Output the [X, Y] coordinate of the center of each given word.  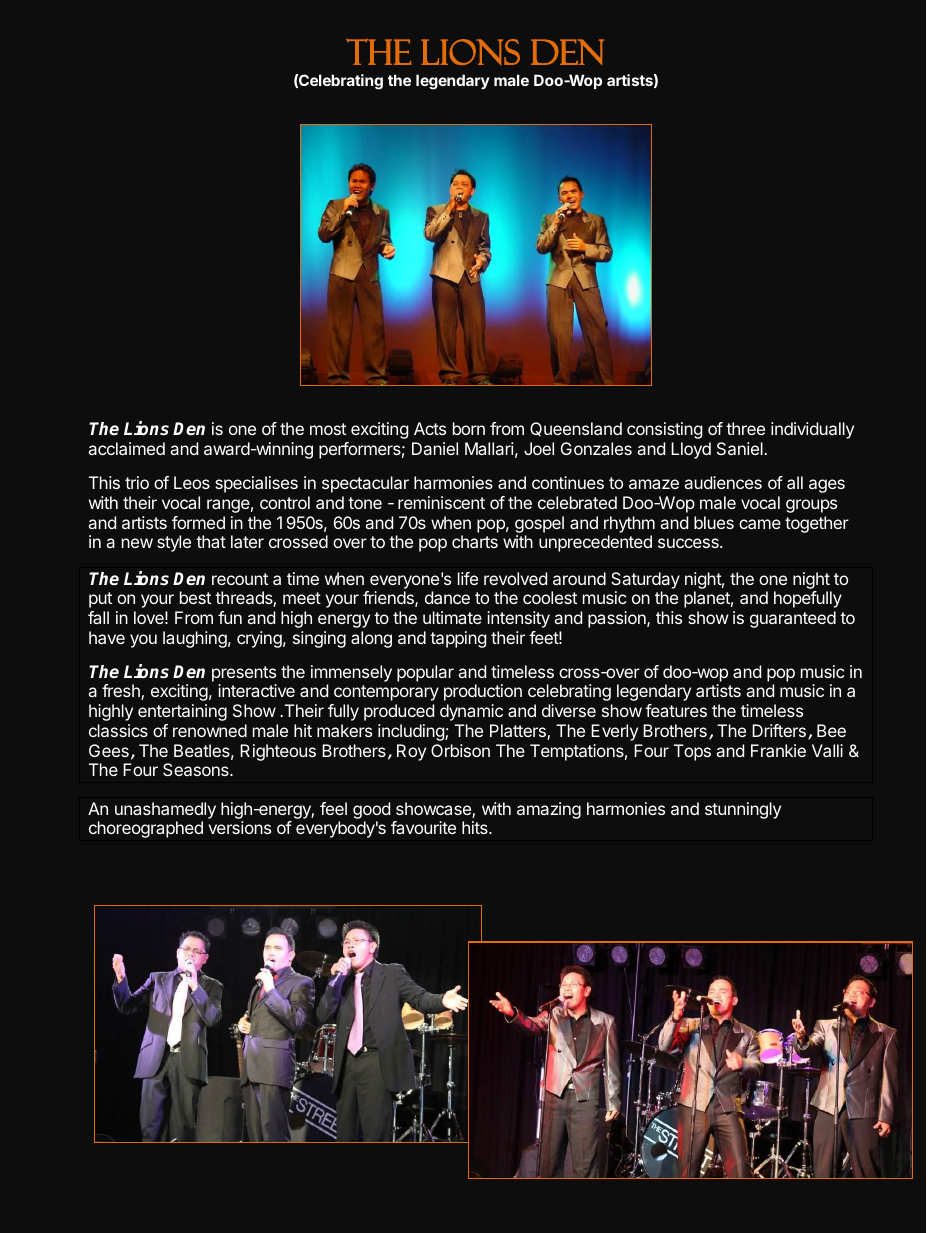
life [468, 578]
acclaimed [127, 448]
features [676, 710]
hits [476, 827]
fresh [122, 692]
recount [240, 579]
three [745, 428]
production [483, 692]
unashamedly [165, 812]
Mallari [489, 448]
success [689, 543]
